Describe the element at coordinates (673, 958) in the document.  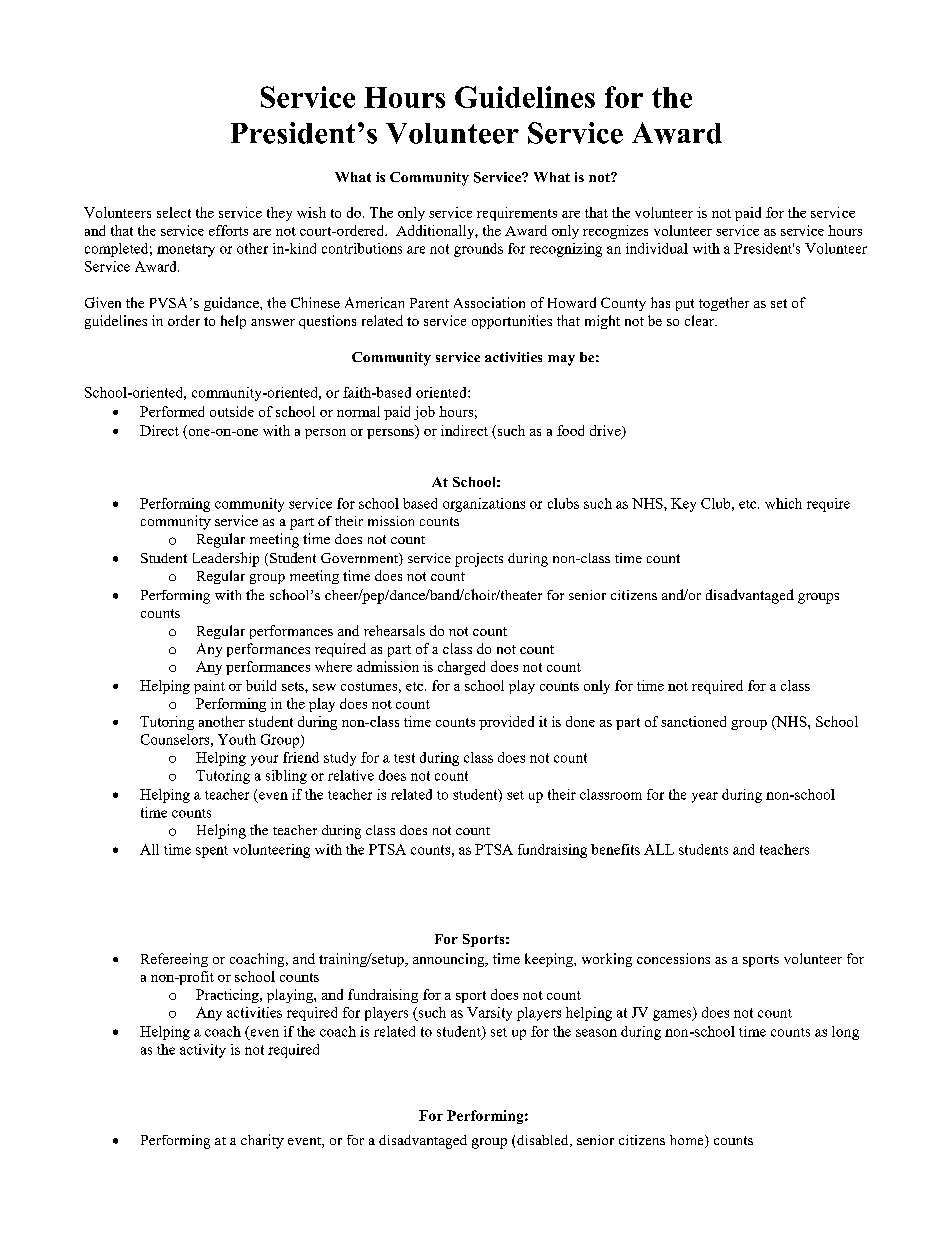
I see `concessions` at that location.
